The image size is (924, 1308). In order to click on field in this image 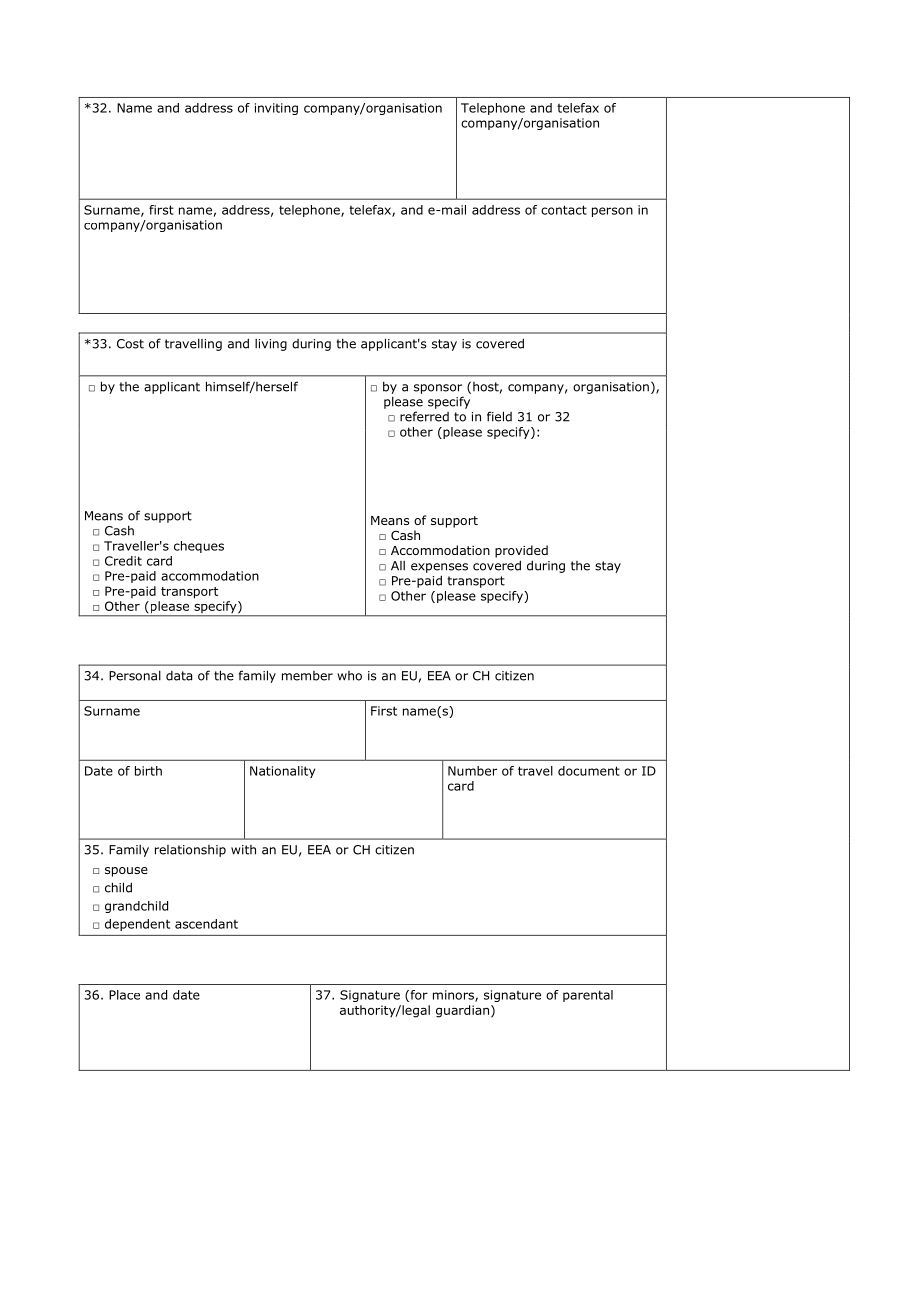, I will do `click(499, 416)`.
